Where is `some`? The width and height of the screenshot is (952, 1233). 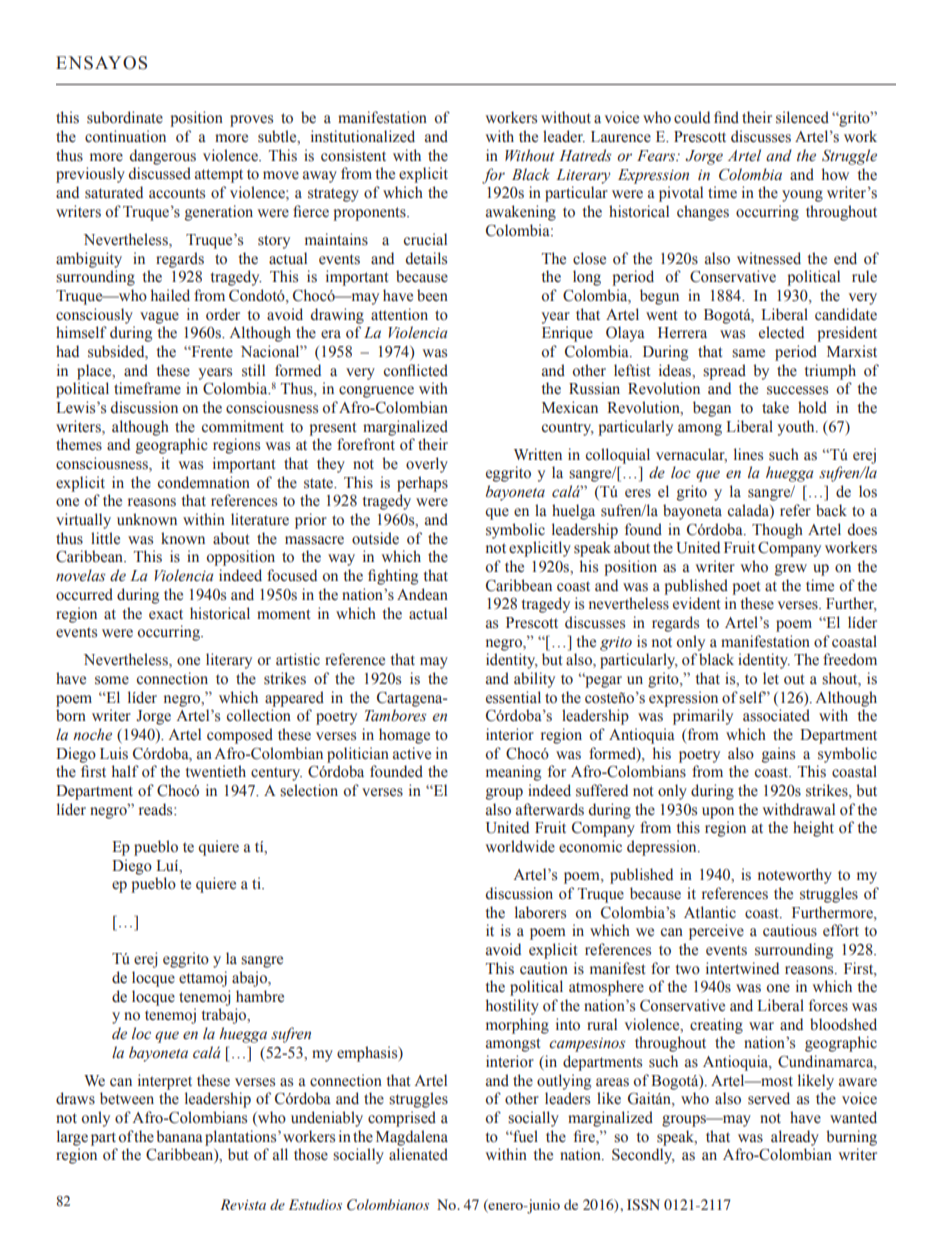 some is located at coordinates (112, 680).
